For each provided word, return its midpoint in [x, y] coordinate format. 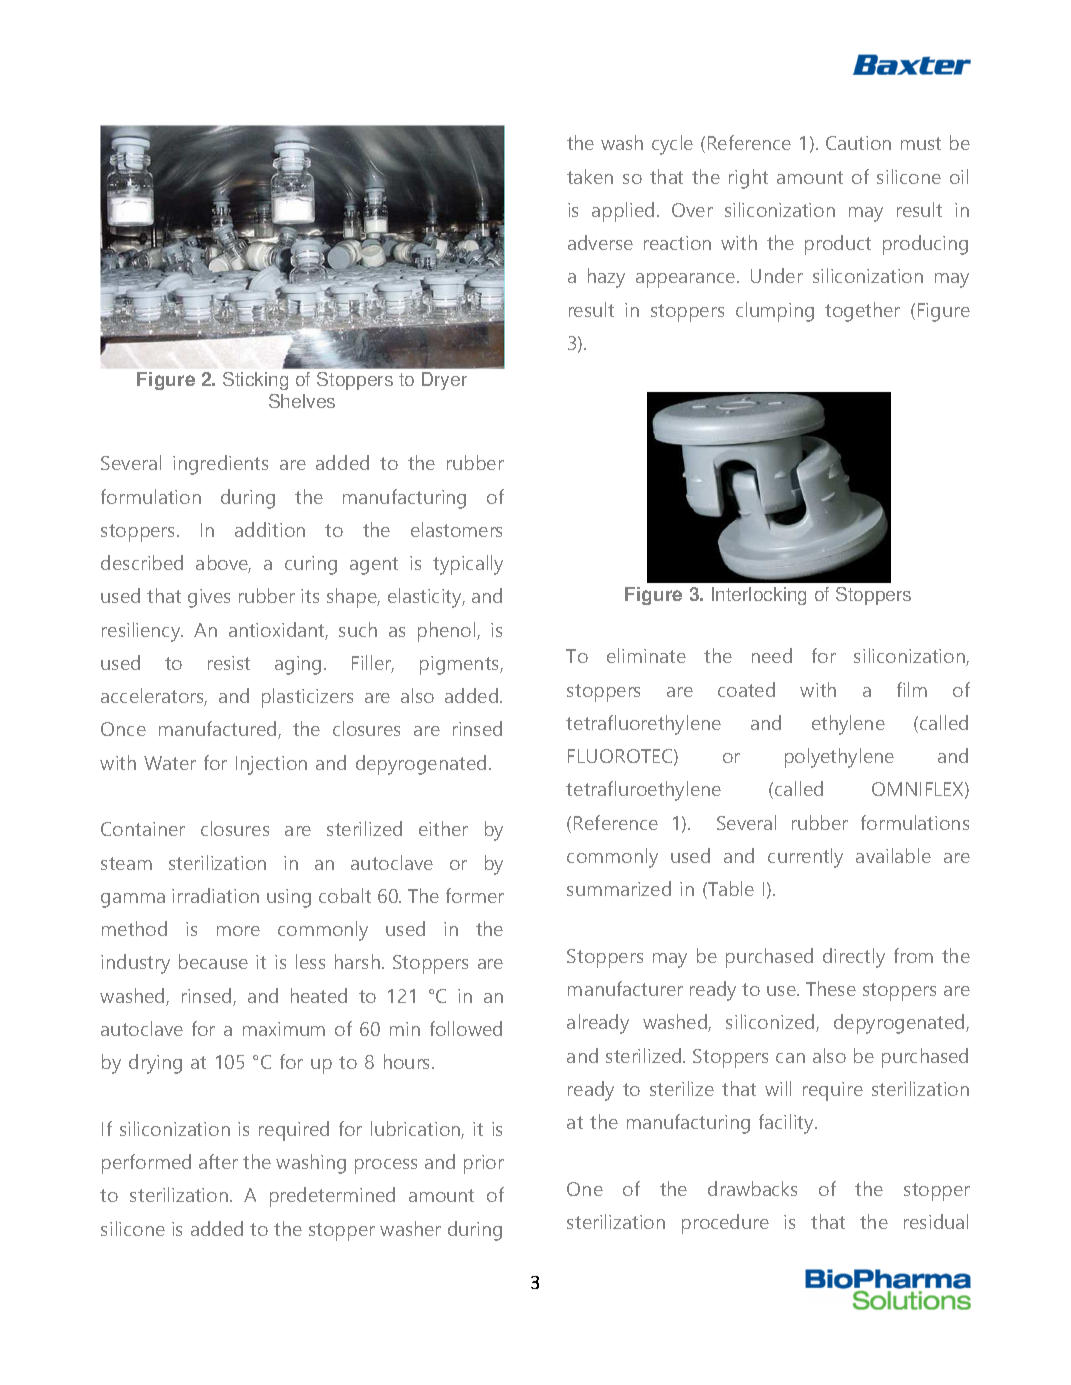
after [218, 1161]
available [893, 855]
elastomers [456, 529]
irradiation [215, 895]
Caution [858, 143]
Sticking [255, 381]
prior [484, 1164]
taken [590, 176]
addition [270, 529]
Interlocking [759, 596]
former [475, 895]
